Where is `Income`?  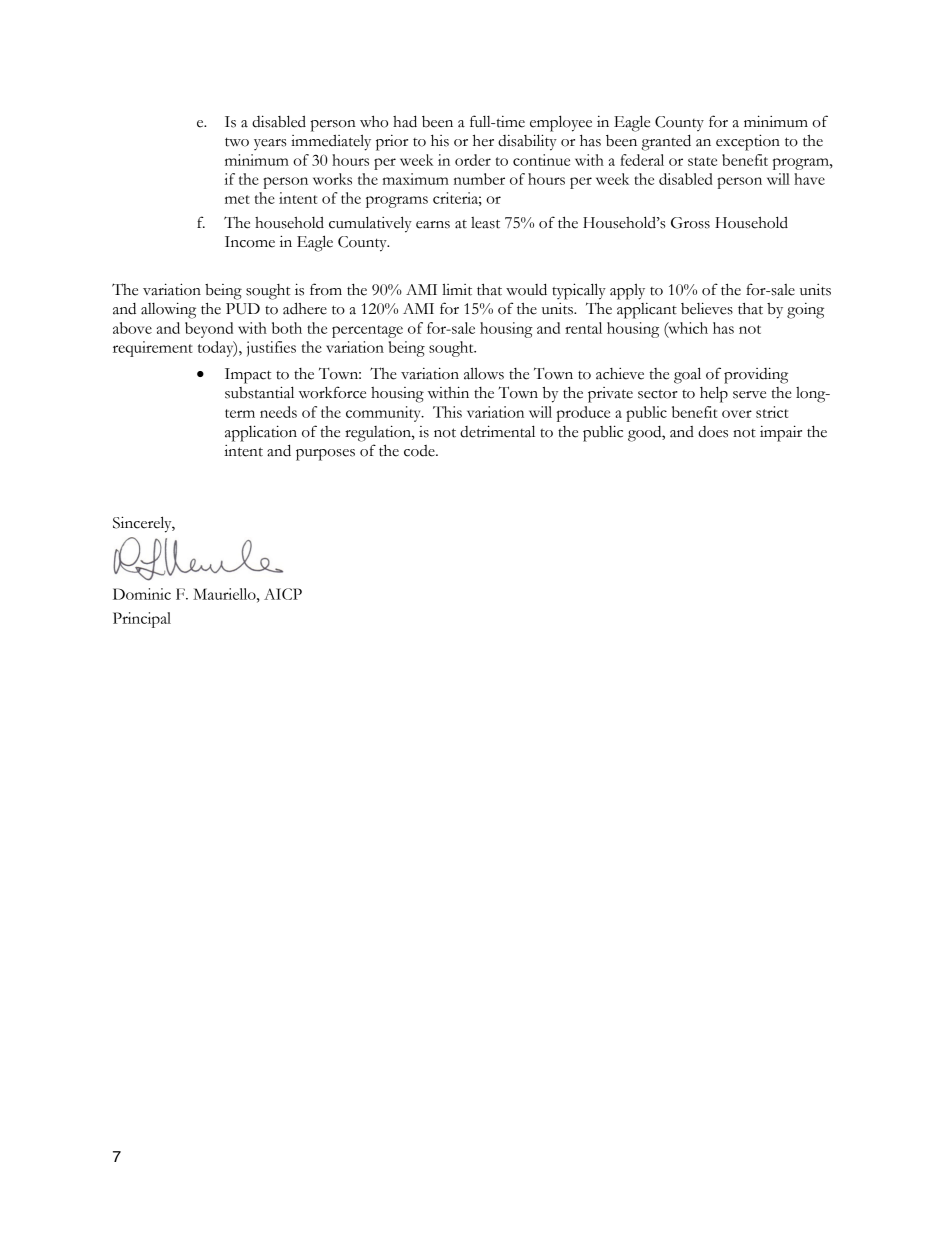
Income is located at coordinates (250, 242).
